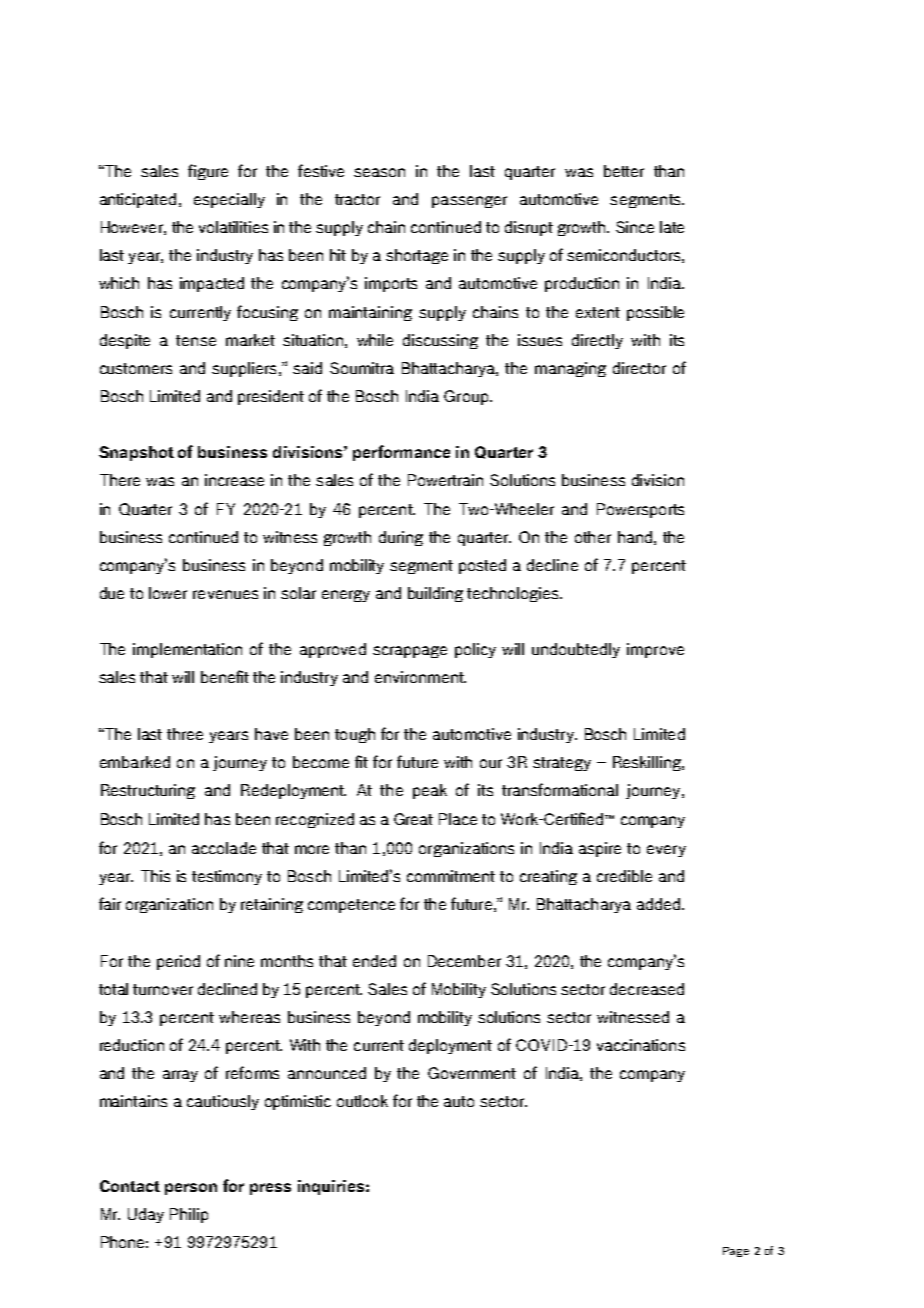 The height and width of the page is (1308, 924). I want to click on anticipated, so click(138, 200).
